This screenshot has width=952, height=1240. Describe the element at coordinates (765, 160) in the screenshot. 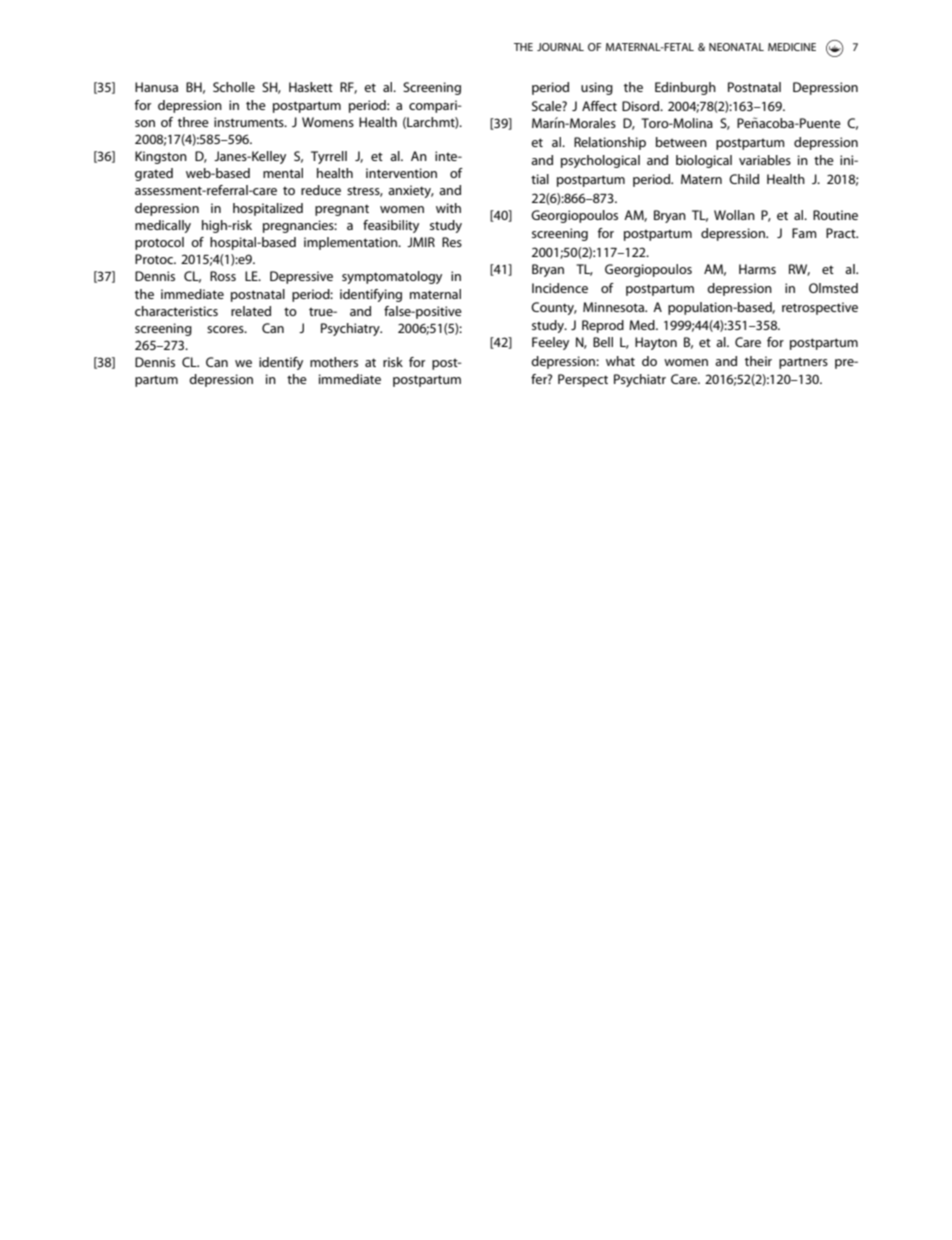

I see `variables` at that location.
